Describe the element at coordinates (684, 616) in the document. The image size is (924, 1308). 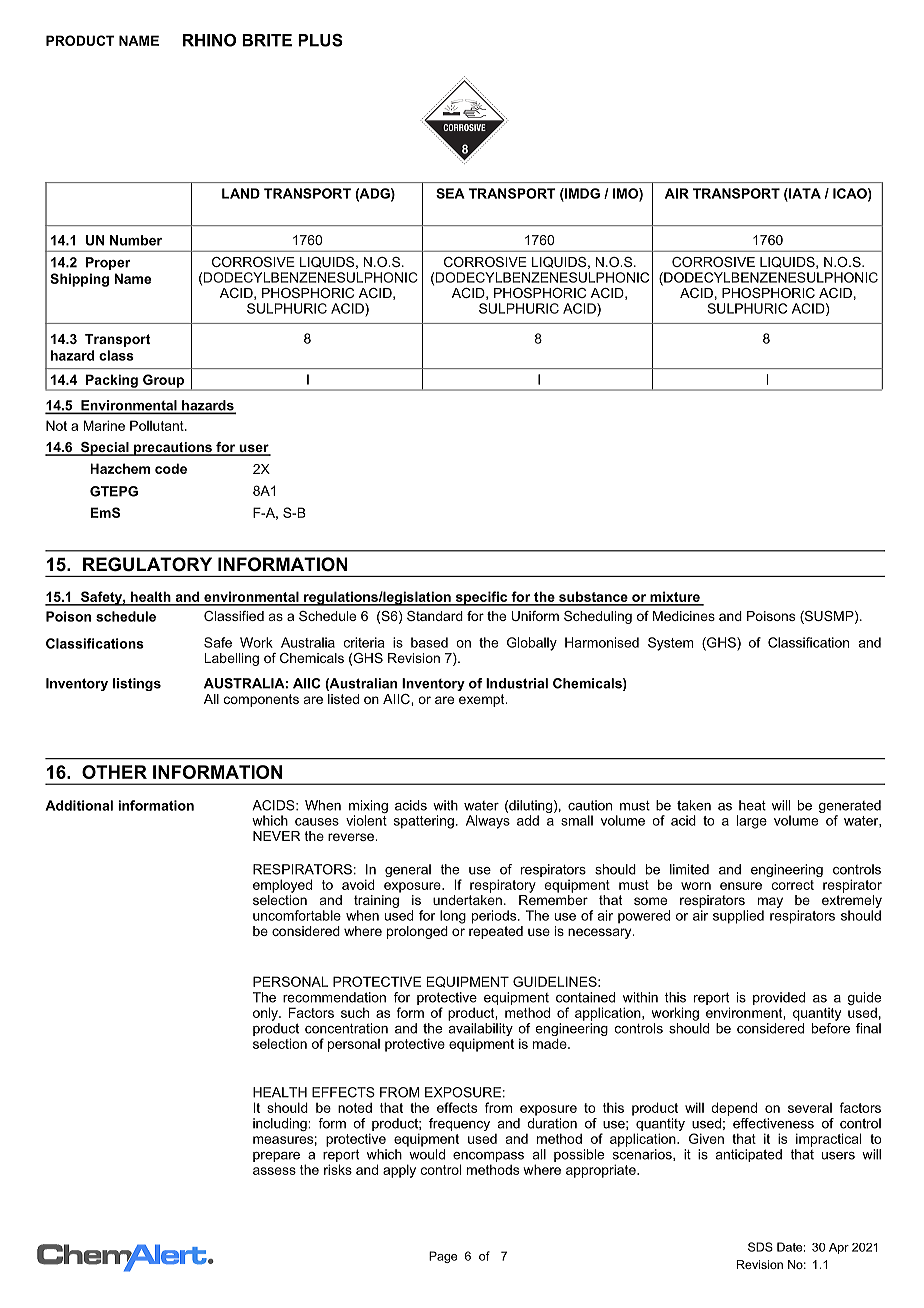
I see `Medicines` at that location.
